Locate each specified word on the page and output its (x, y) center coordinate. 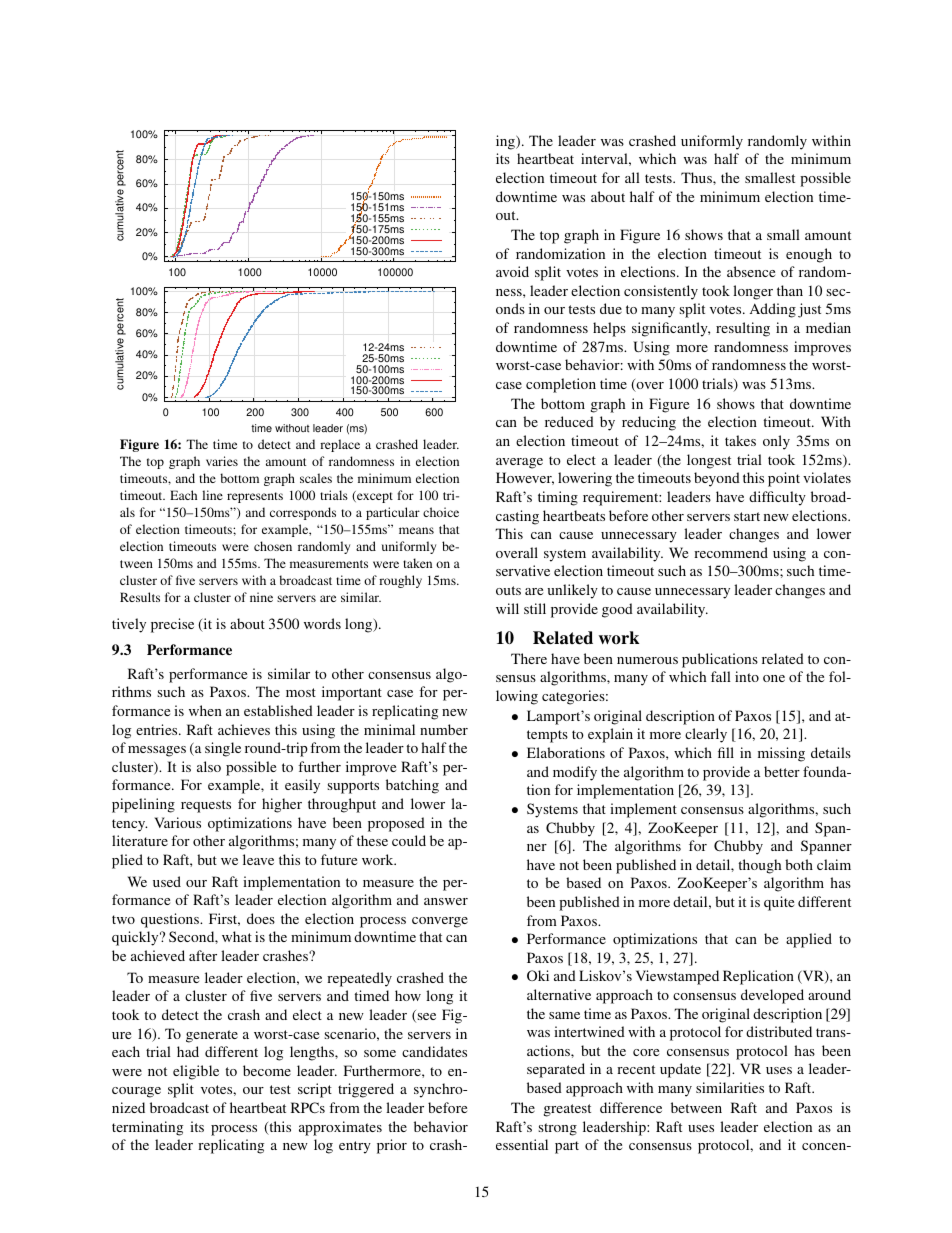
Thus (697, 177)
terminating (147, 1128)
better (782, 771)
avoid (512, 271)
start (747, 516)
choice (441, 512)
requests (206, 806)
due (611, 308)
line (212, 495)
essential (522, 1144)
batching (412, 786)
